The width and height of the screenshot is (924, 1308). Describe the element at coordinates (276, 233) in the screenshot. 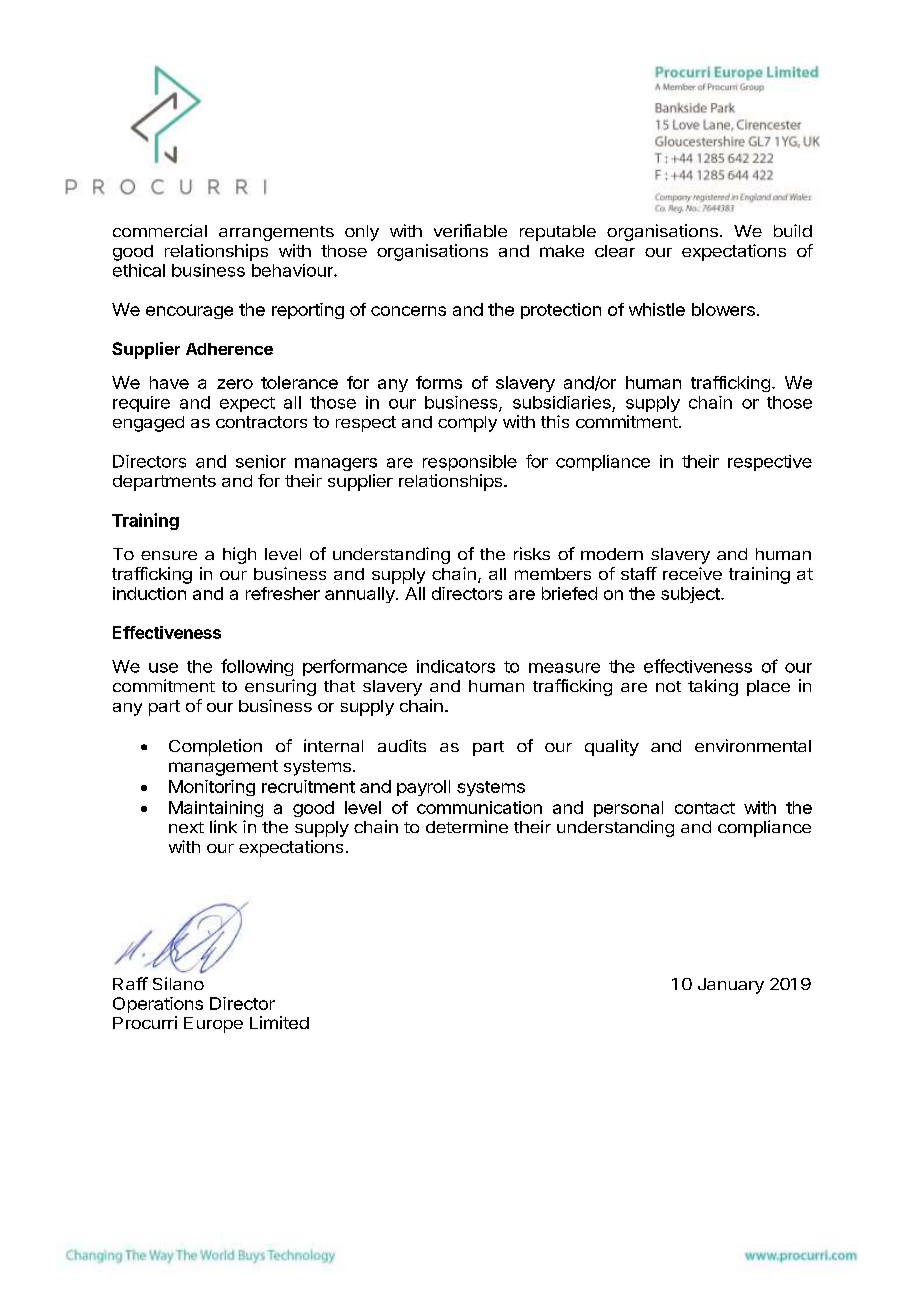

I see `arrangements` at that location.
